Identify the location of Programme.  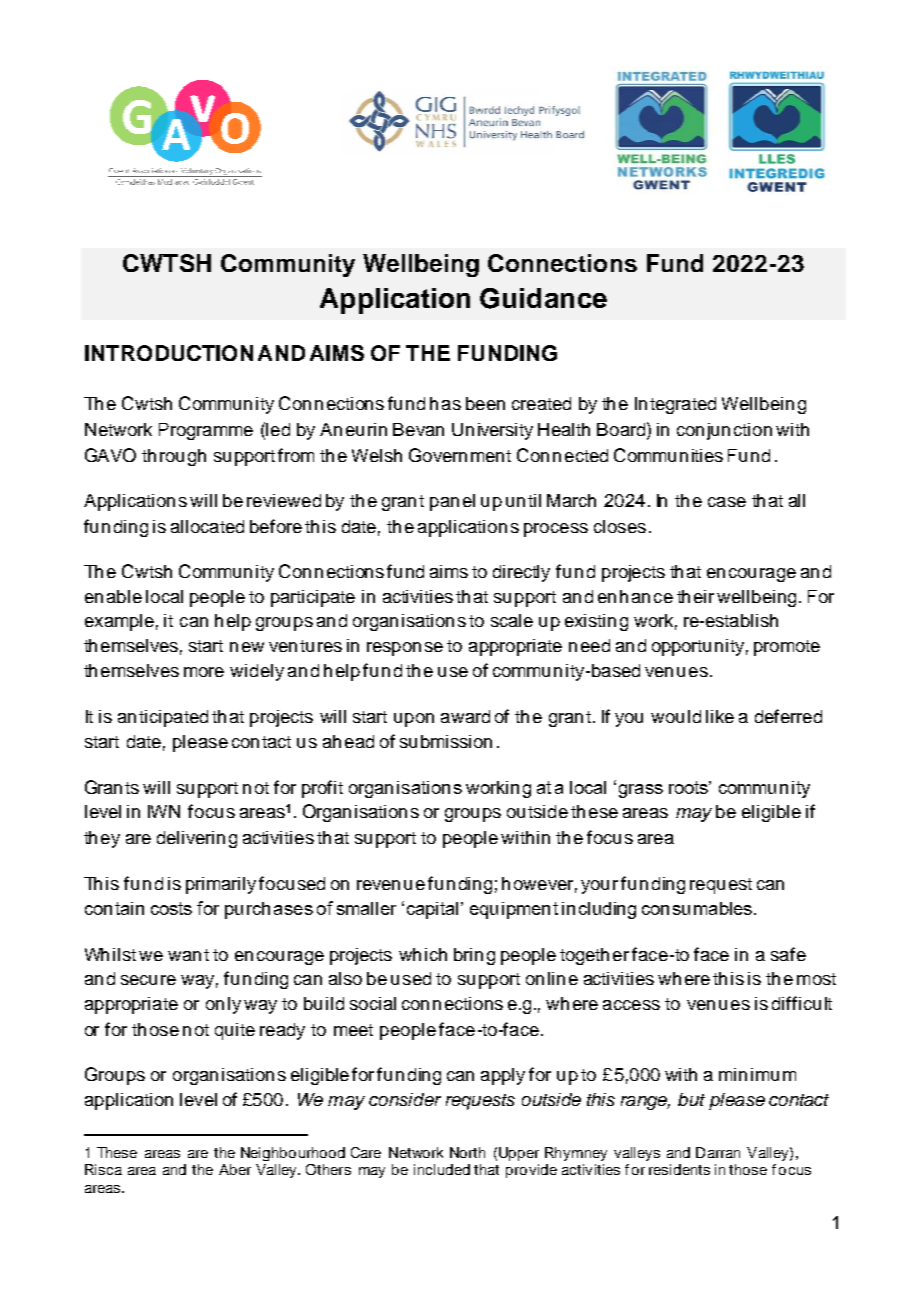
(206, 431).
